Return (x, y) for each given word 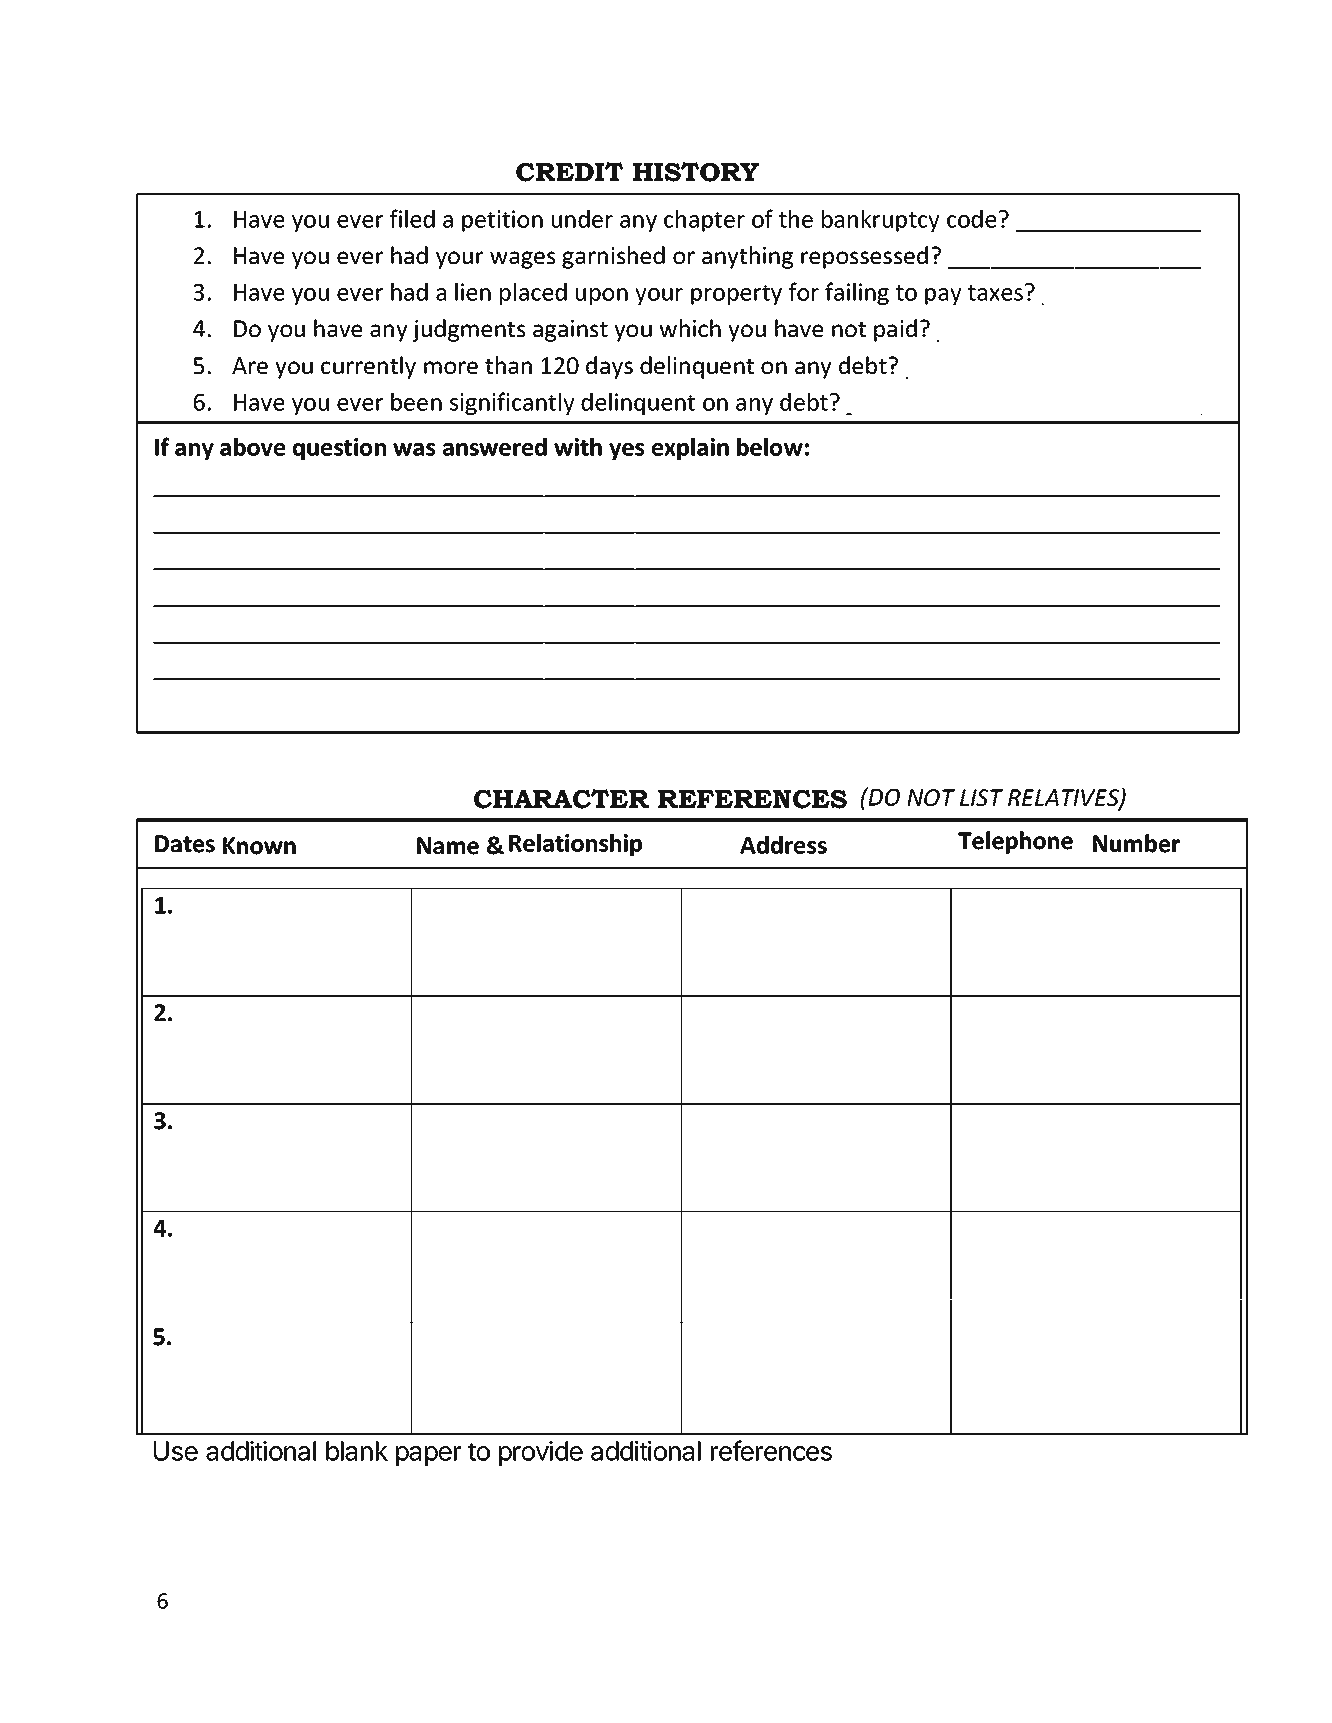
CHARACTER (561, 799)
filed (412, 218)
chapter (704, 220)
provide (541, 1453)
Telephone (1015, 842)
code (972, 219)
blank (357, 1451)
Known (259, 846)
